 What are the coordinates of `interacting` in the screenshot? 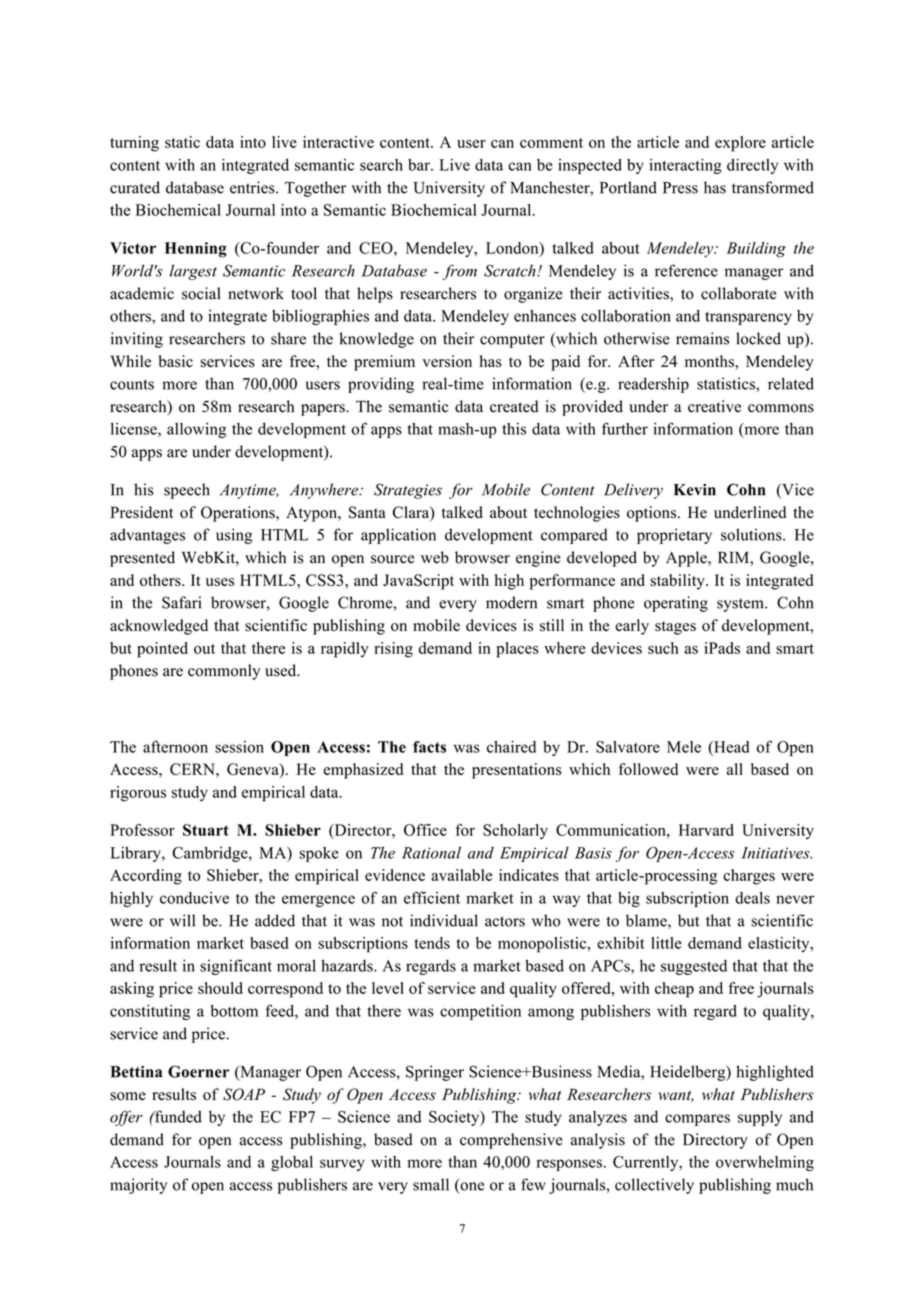 It's located at (685, 166).
